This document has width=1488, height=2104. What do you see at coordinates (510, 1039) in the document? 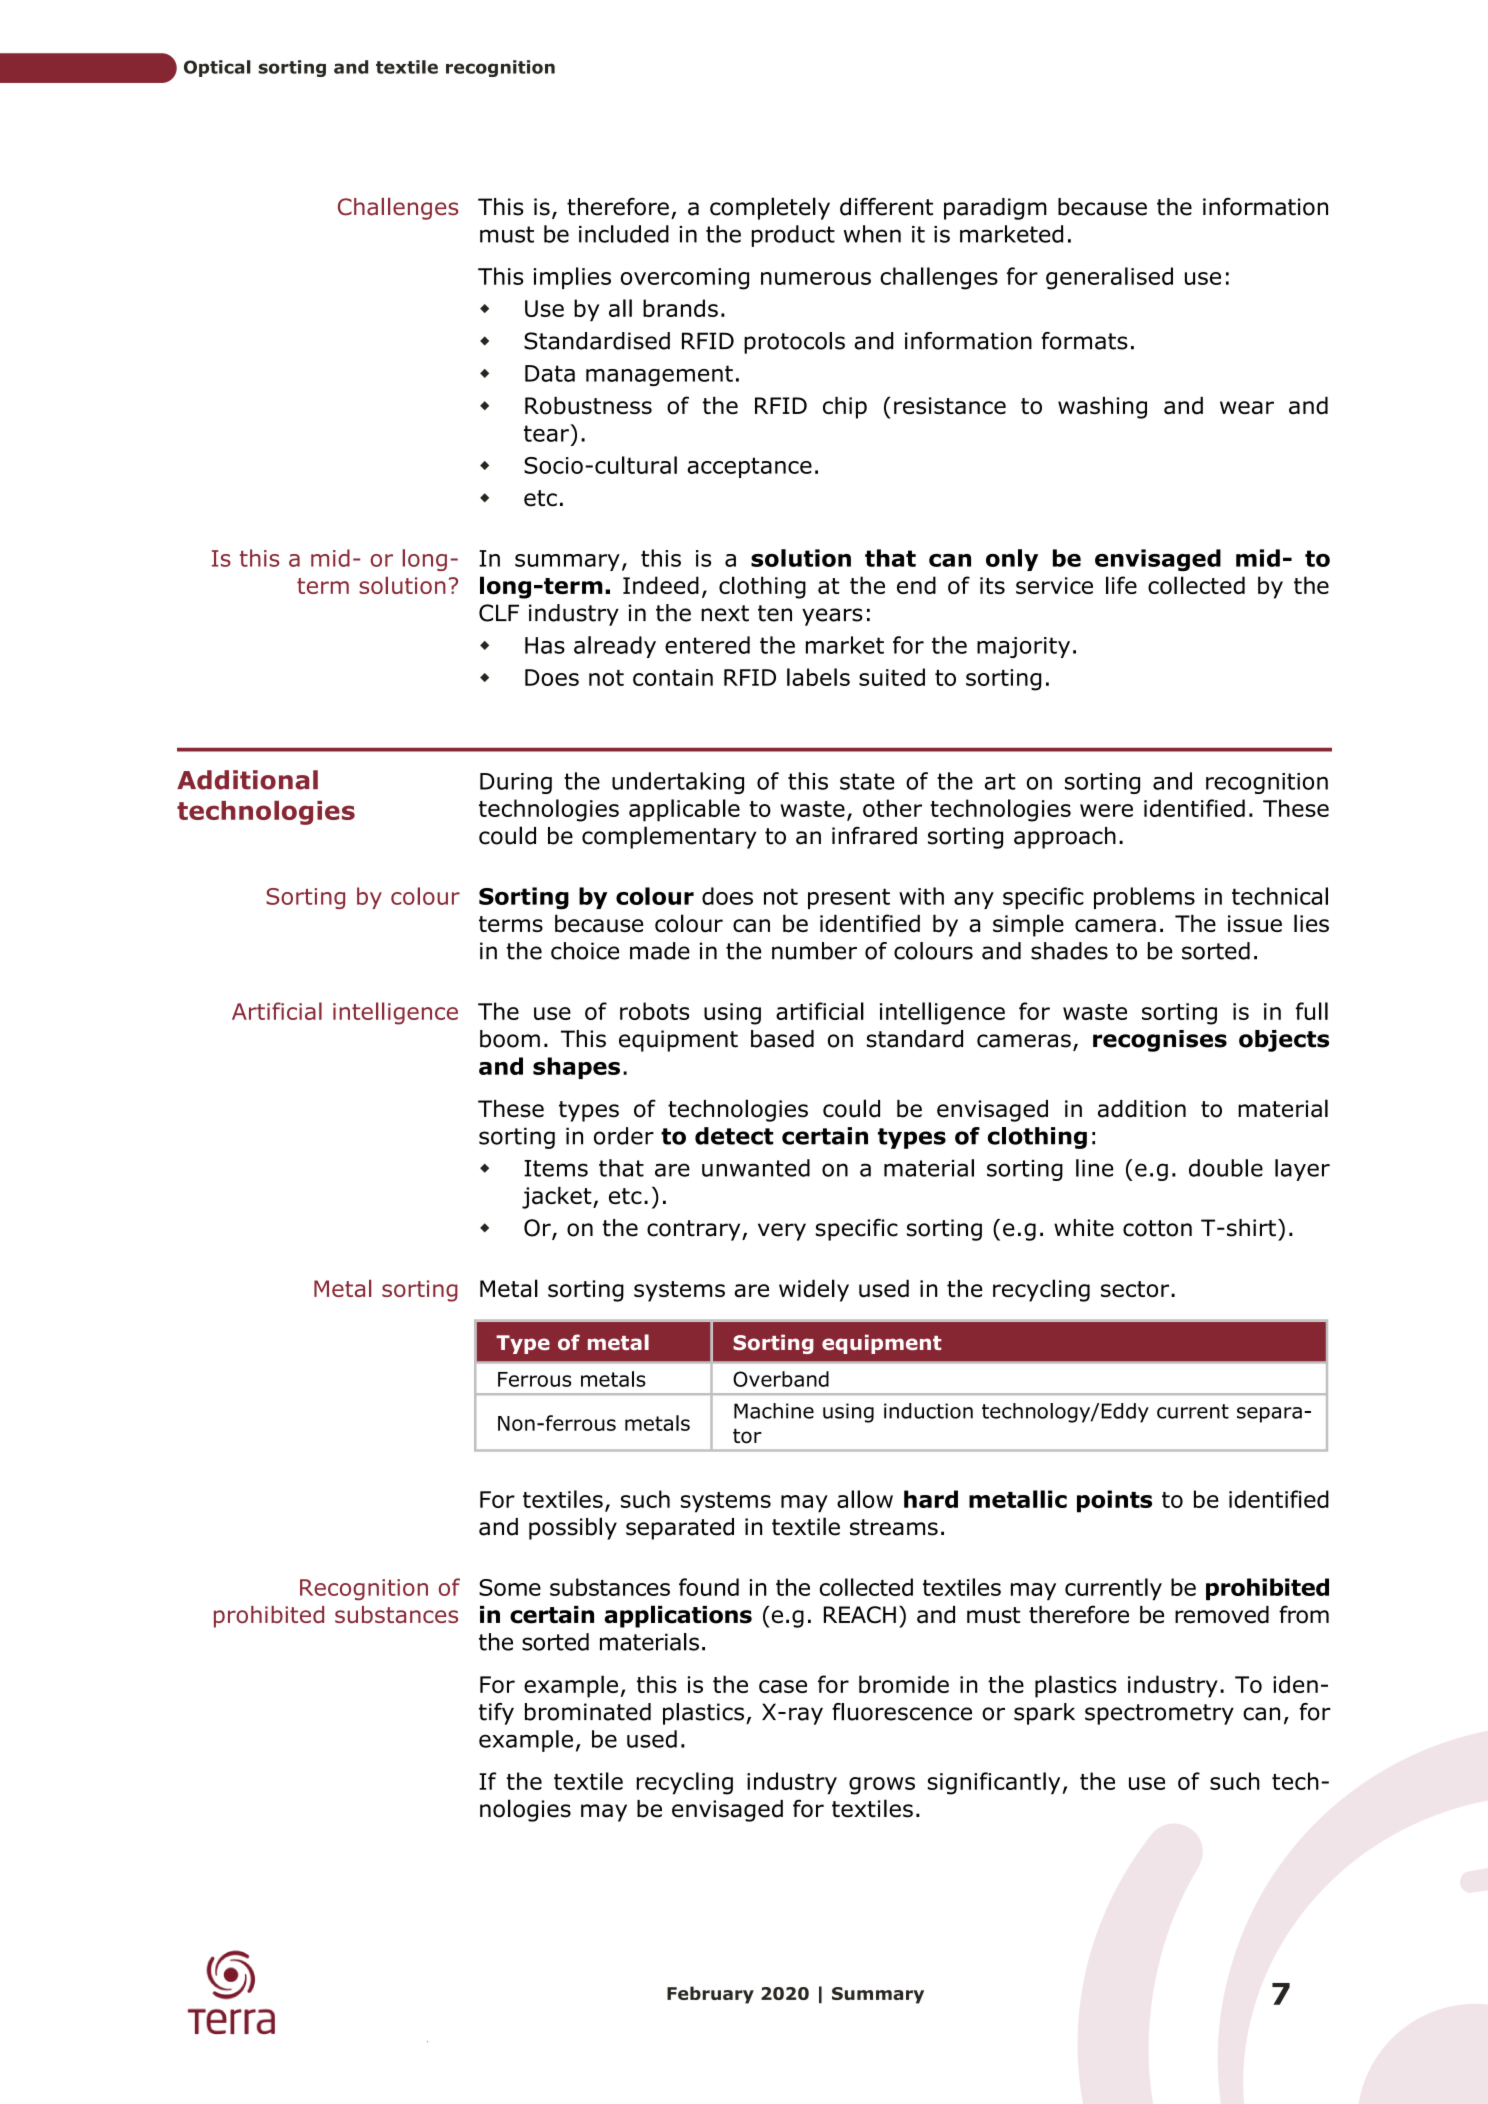
I see `boom` at bounding box center [510, 1039].
